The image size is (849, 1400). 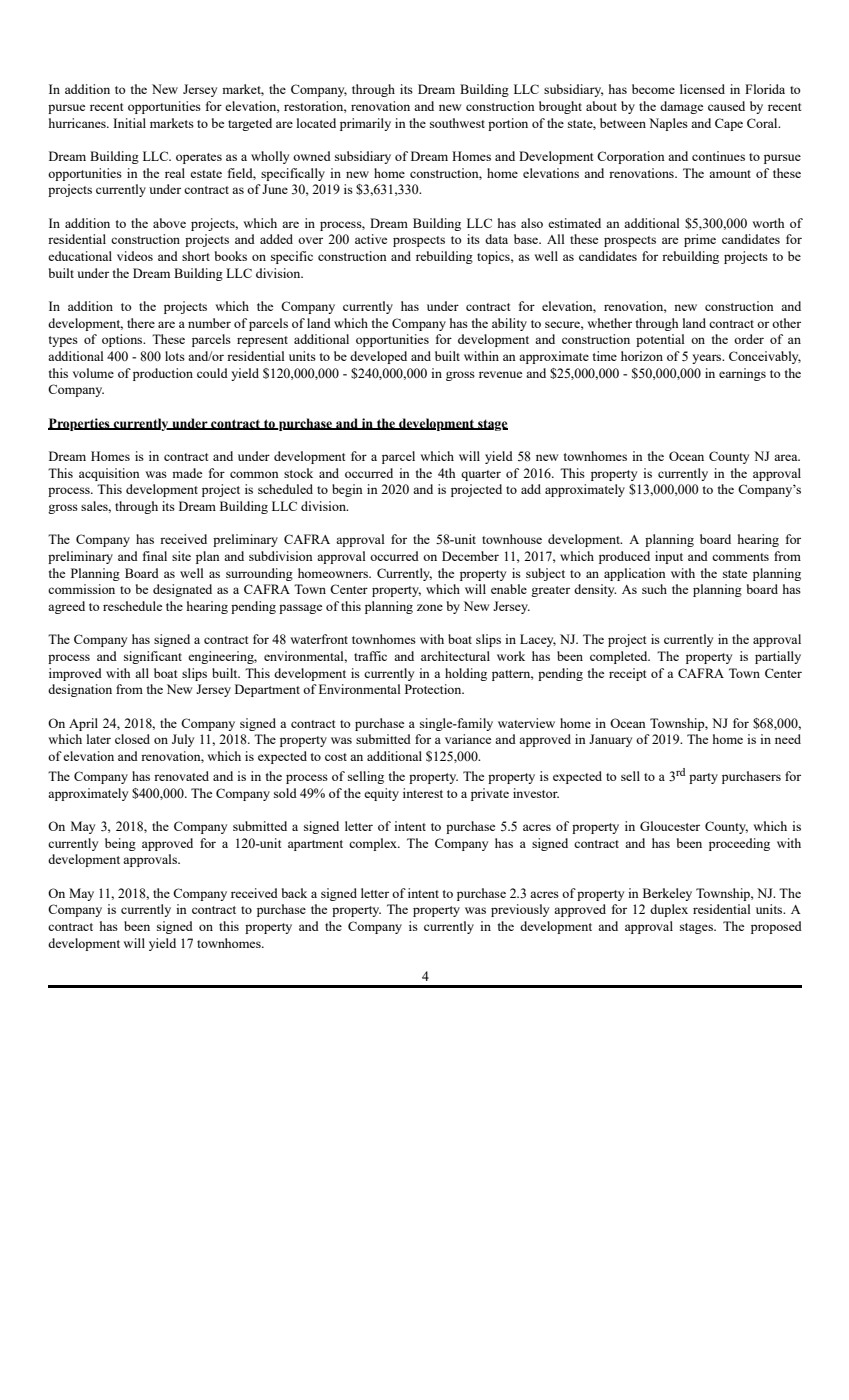 I want to click on southwest, so click(x=457, y=123).
